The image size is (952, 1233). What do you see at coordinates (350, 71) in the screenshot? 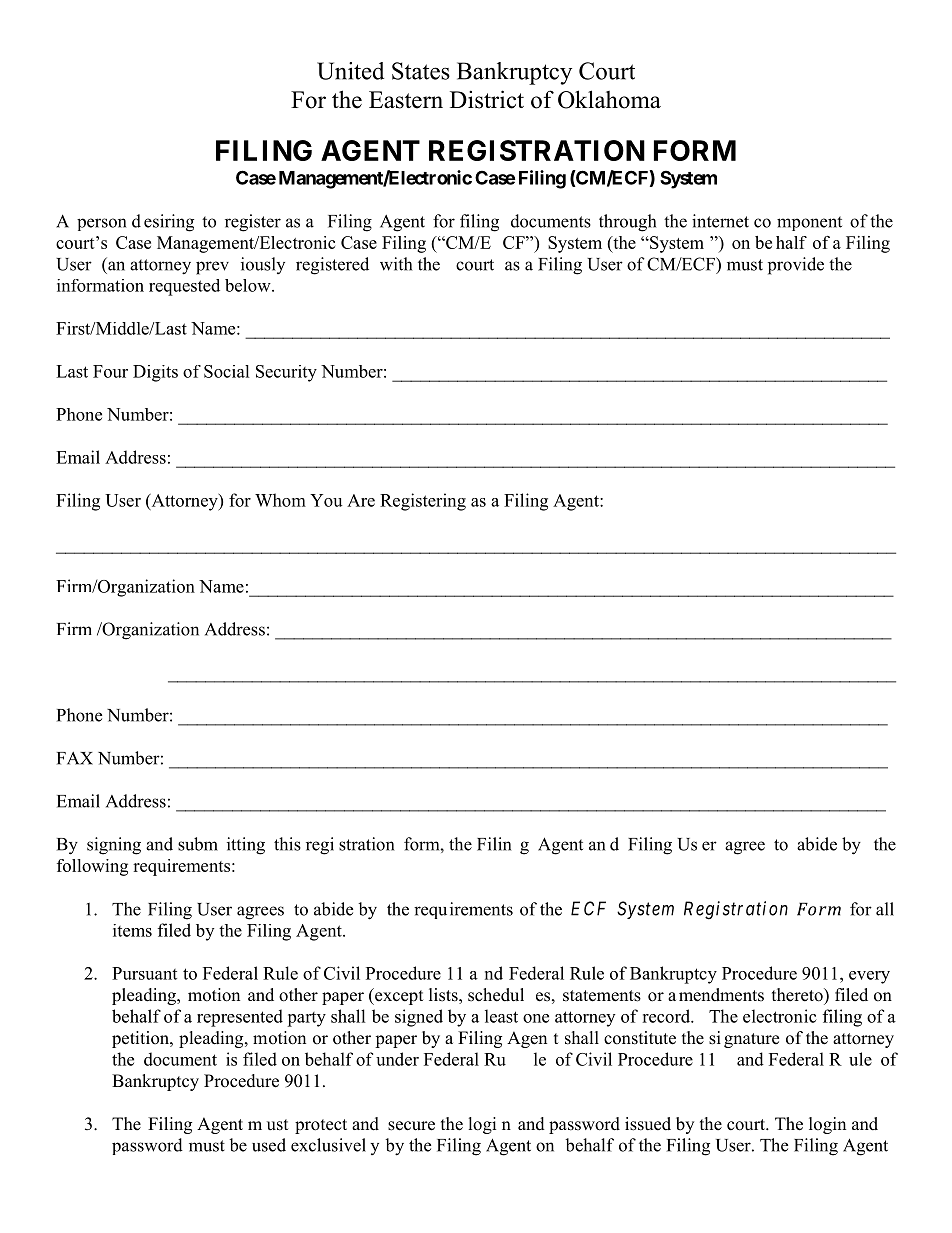
I see `United` at bounding box center [350, 71].
